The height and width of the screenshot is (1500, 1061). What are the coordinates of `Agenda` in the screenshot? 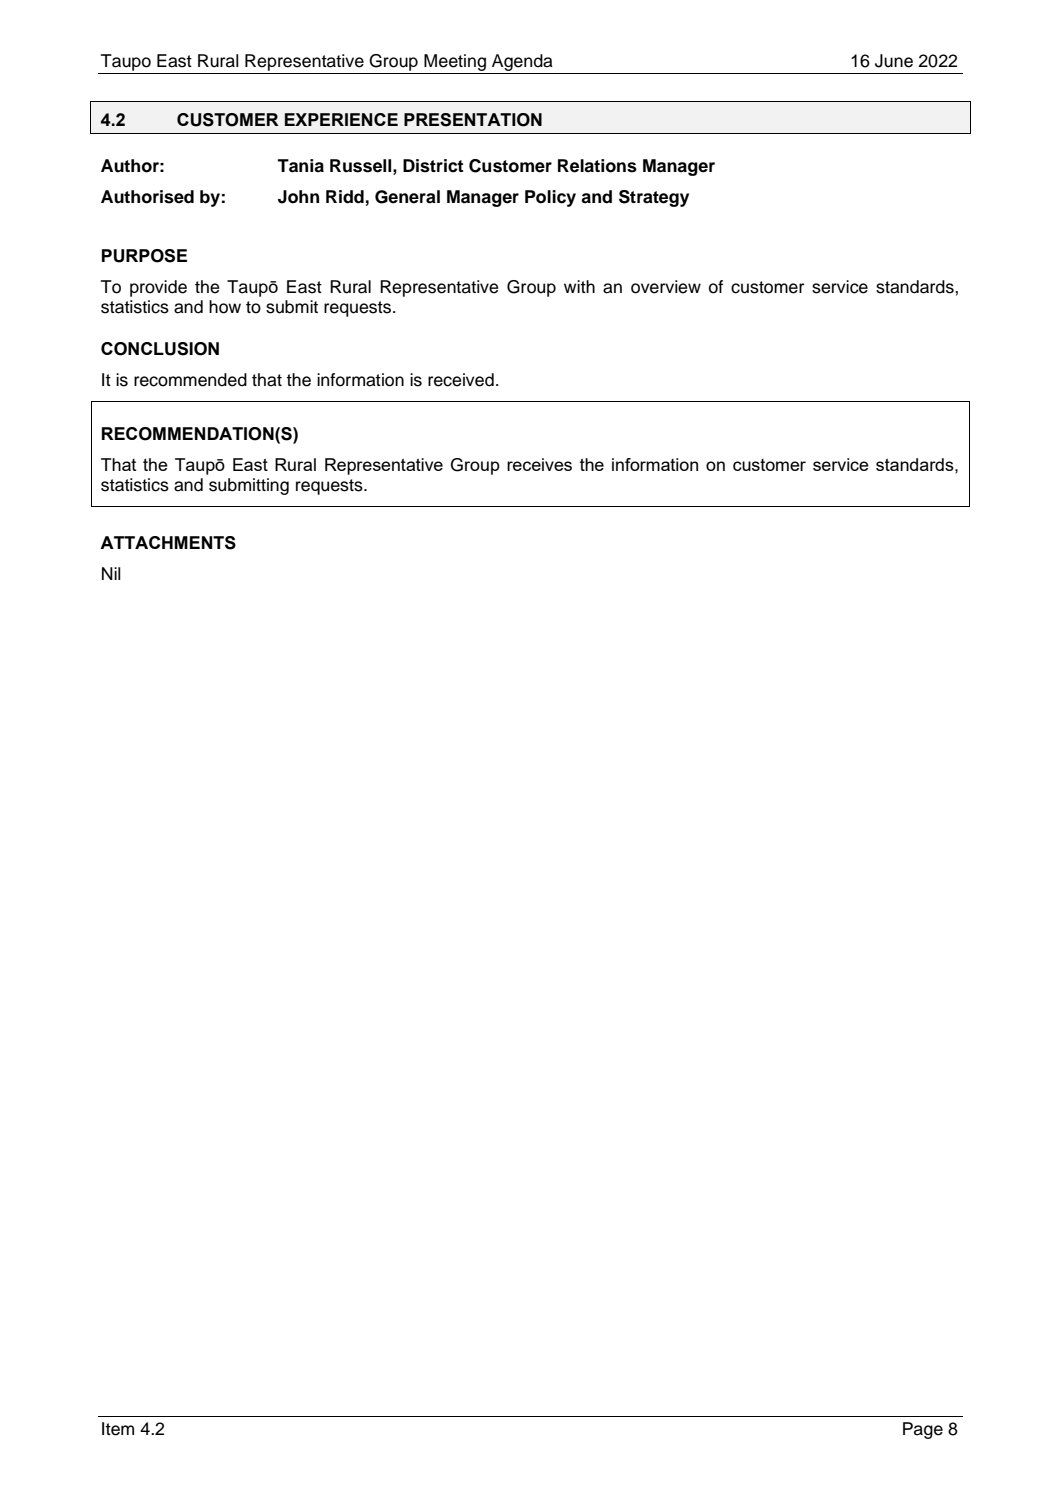 It's located at (522, 62).
